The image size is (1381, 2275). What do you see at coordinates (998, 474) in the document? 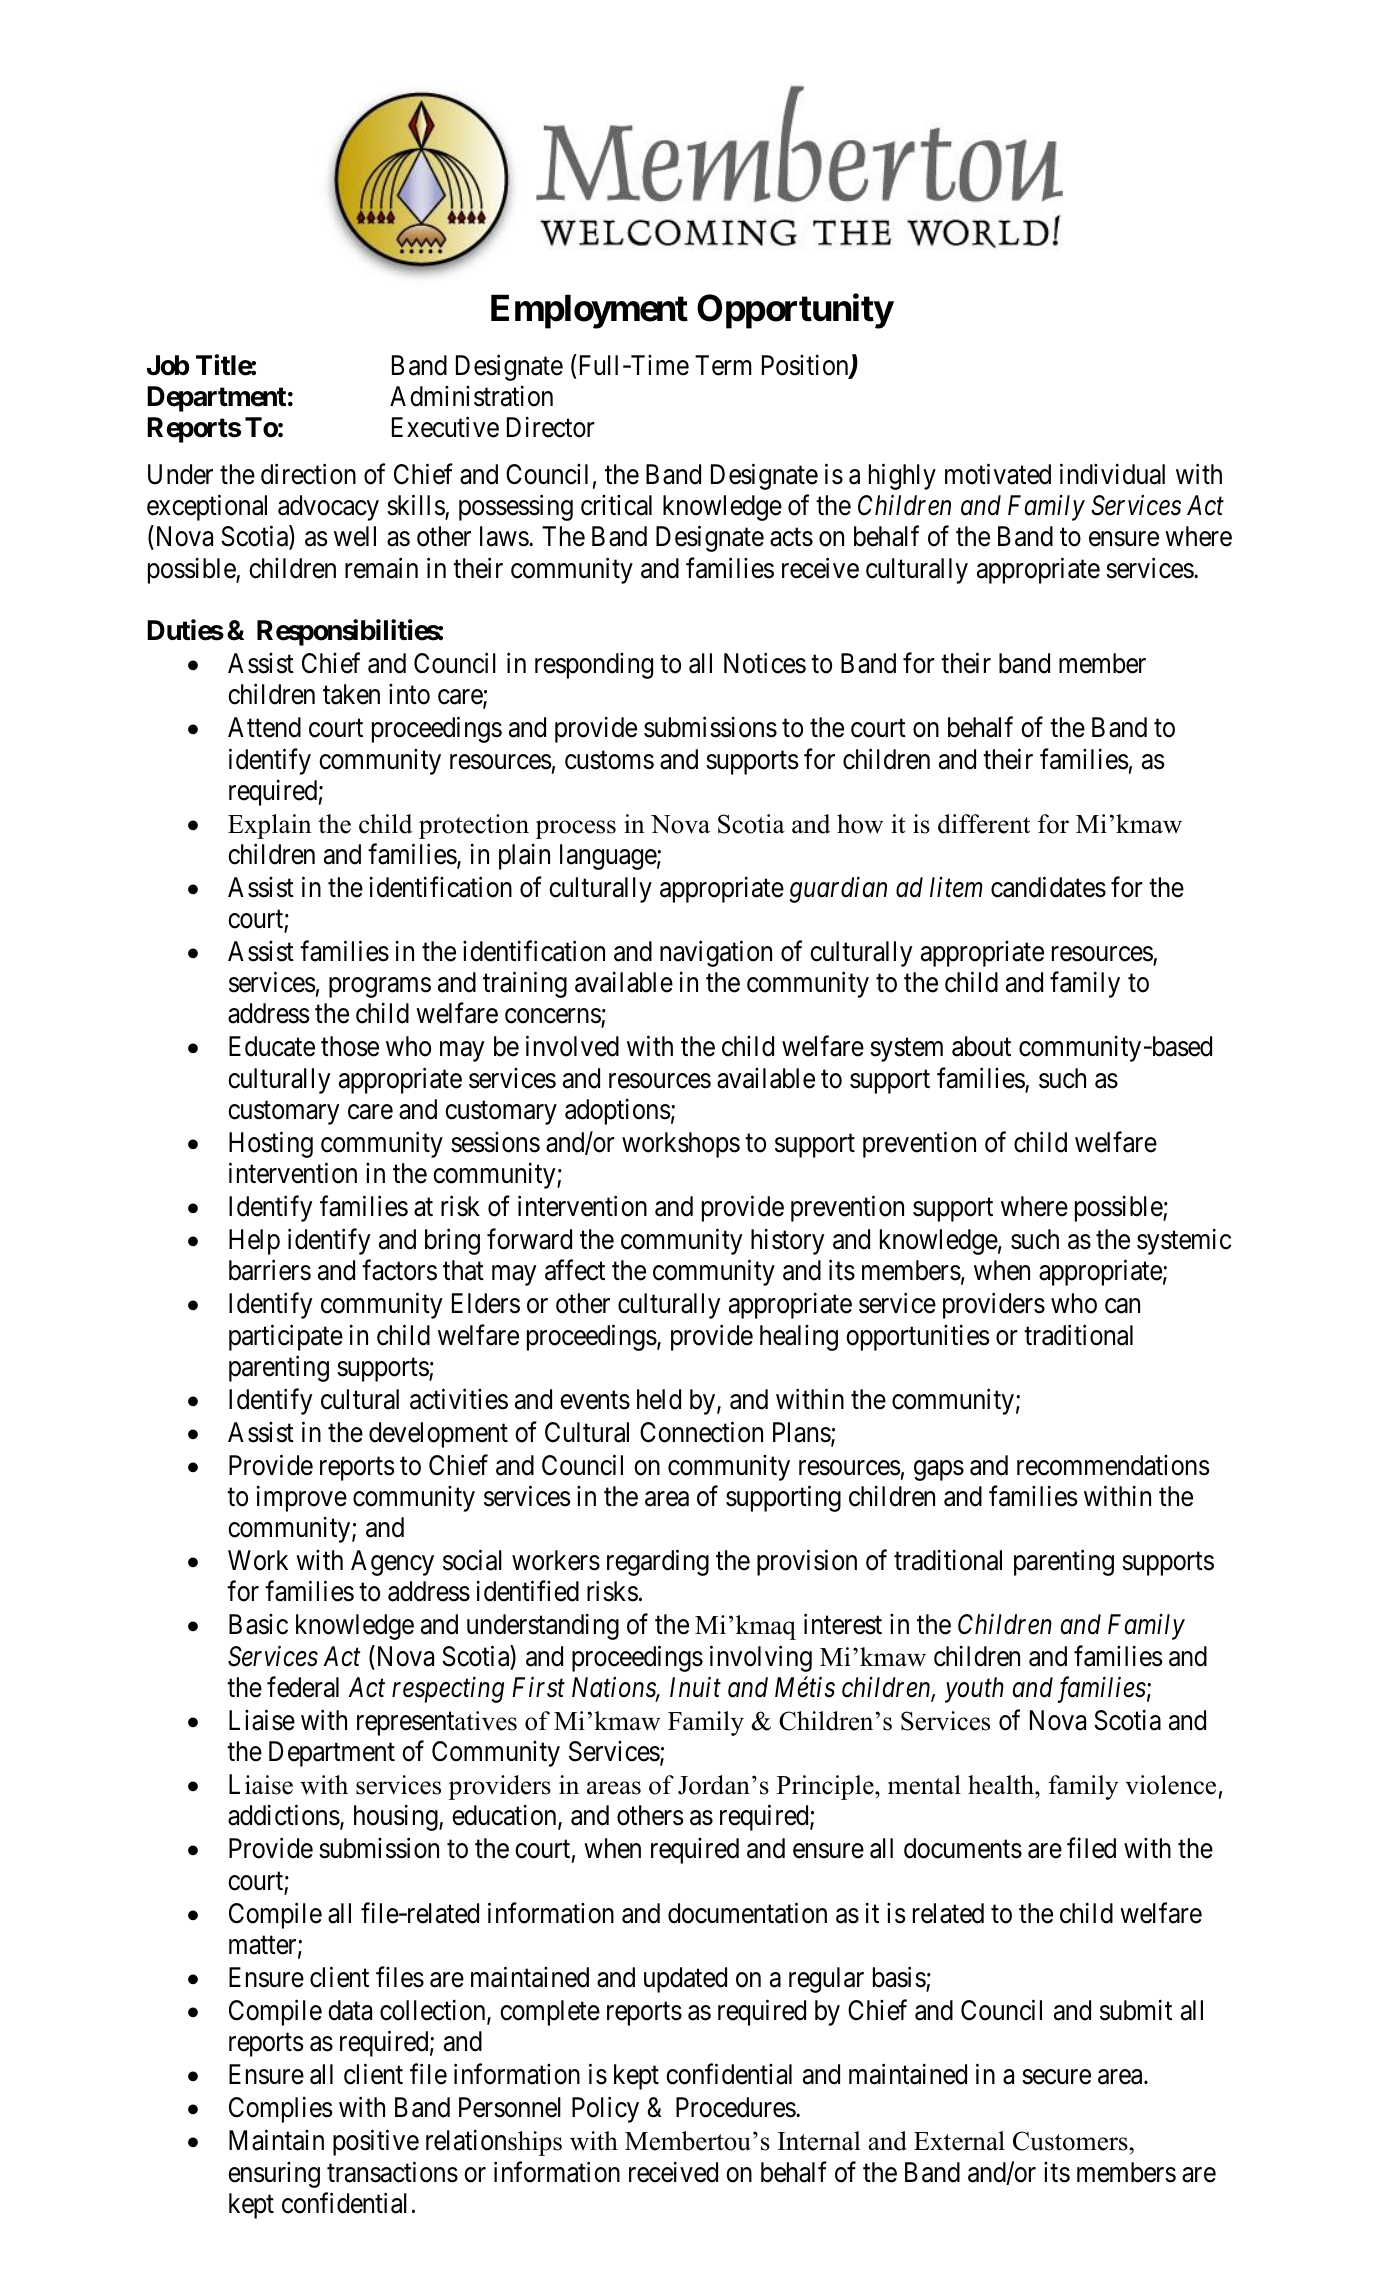
I see `motivated` at bounding box center [998, 474].
